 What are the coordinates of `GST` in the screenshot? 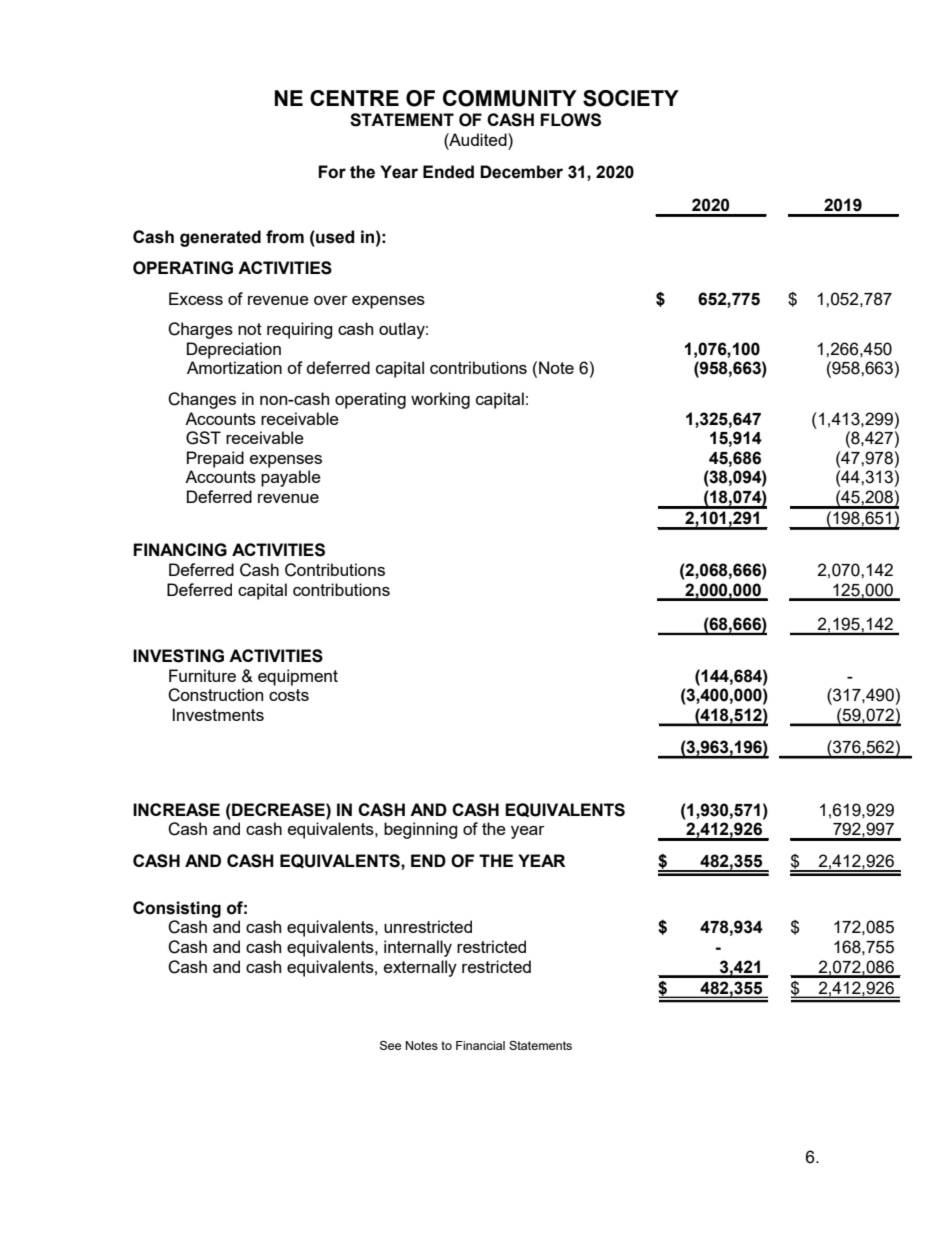 It's located at (203, 438).
